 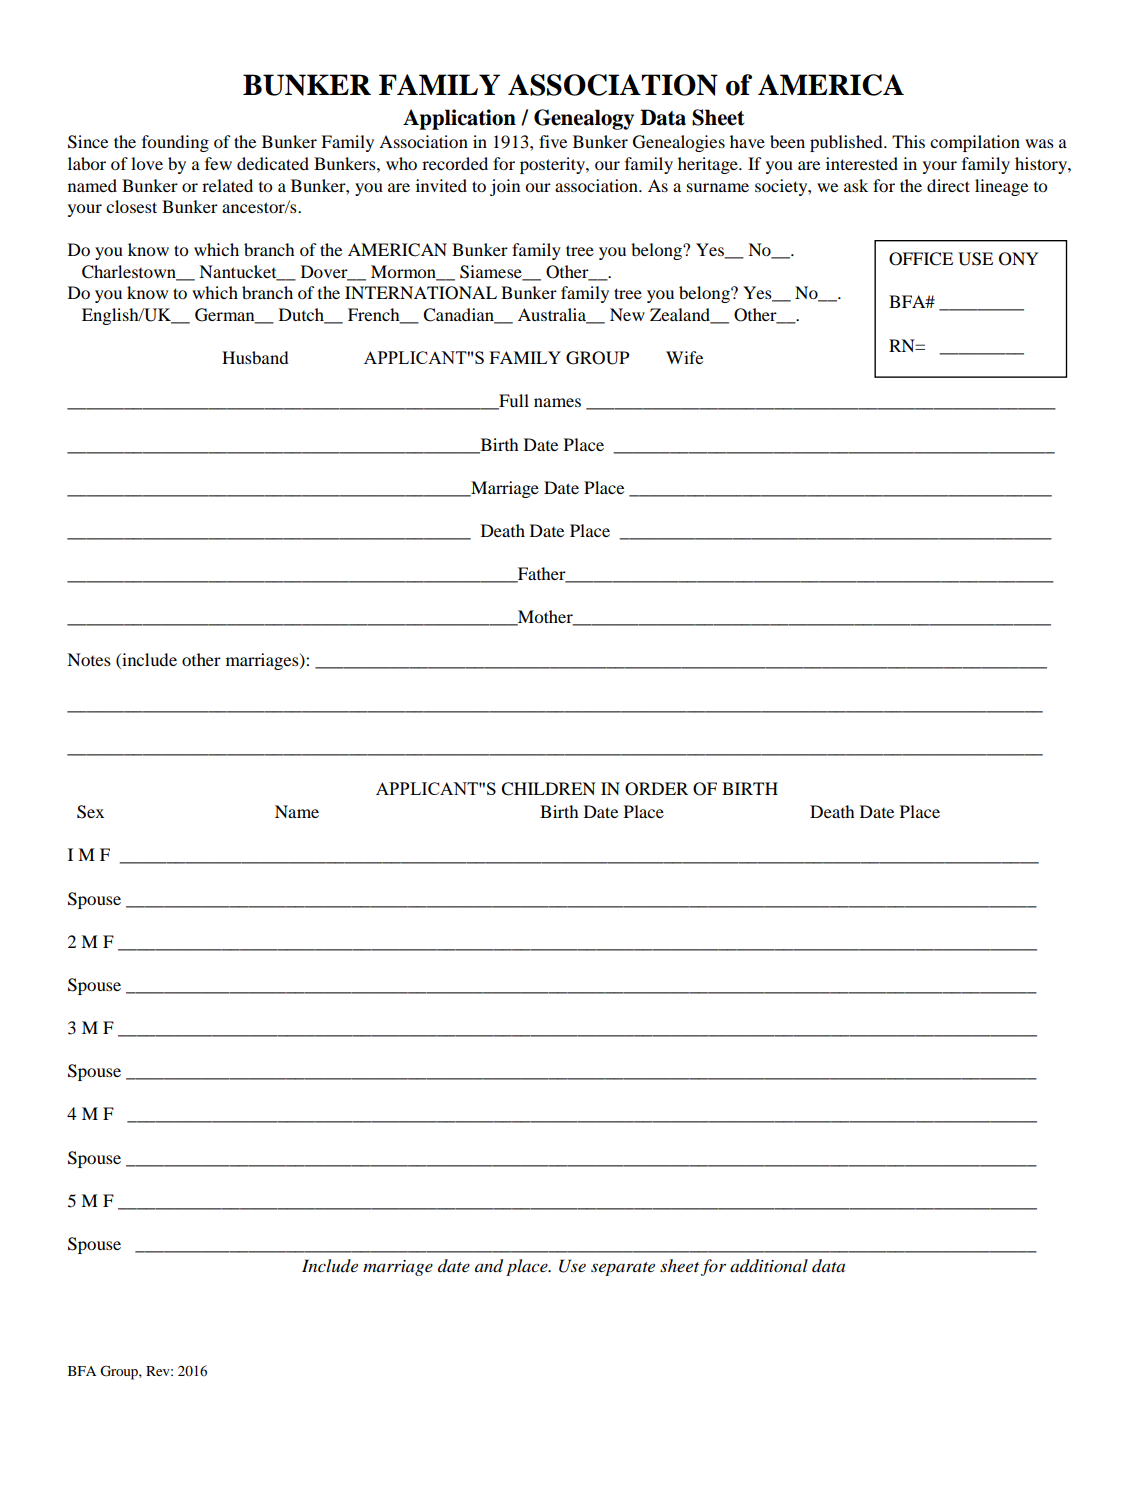 I want to click on OFFICE, so click(x=921, y=259).
